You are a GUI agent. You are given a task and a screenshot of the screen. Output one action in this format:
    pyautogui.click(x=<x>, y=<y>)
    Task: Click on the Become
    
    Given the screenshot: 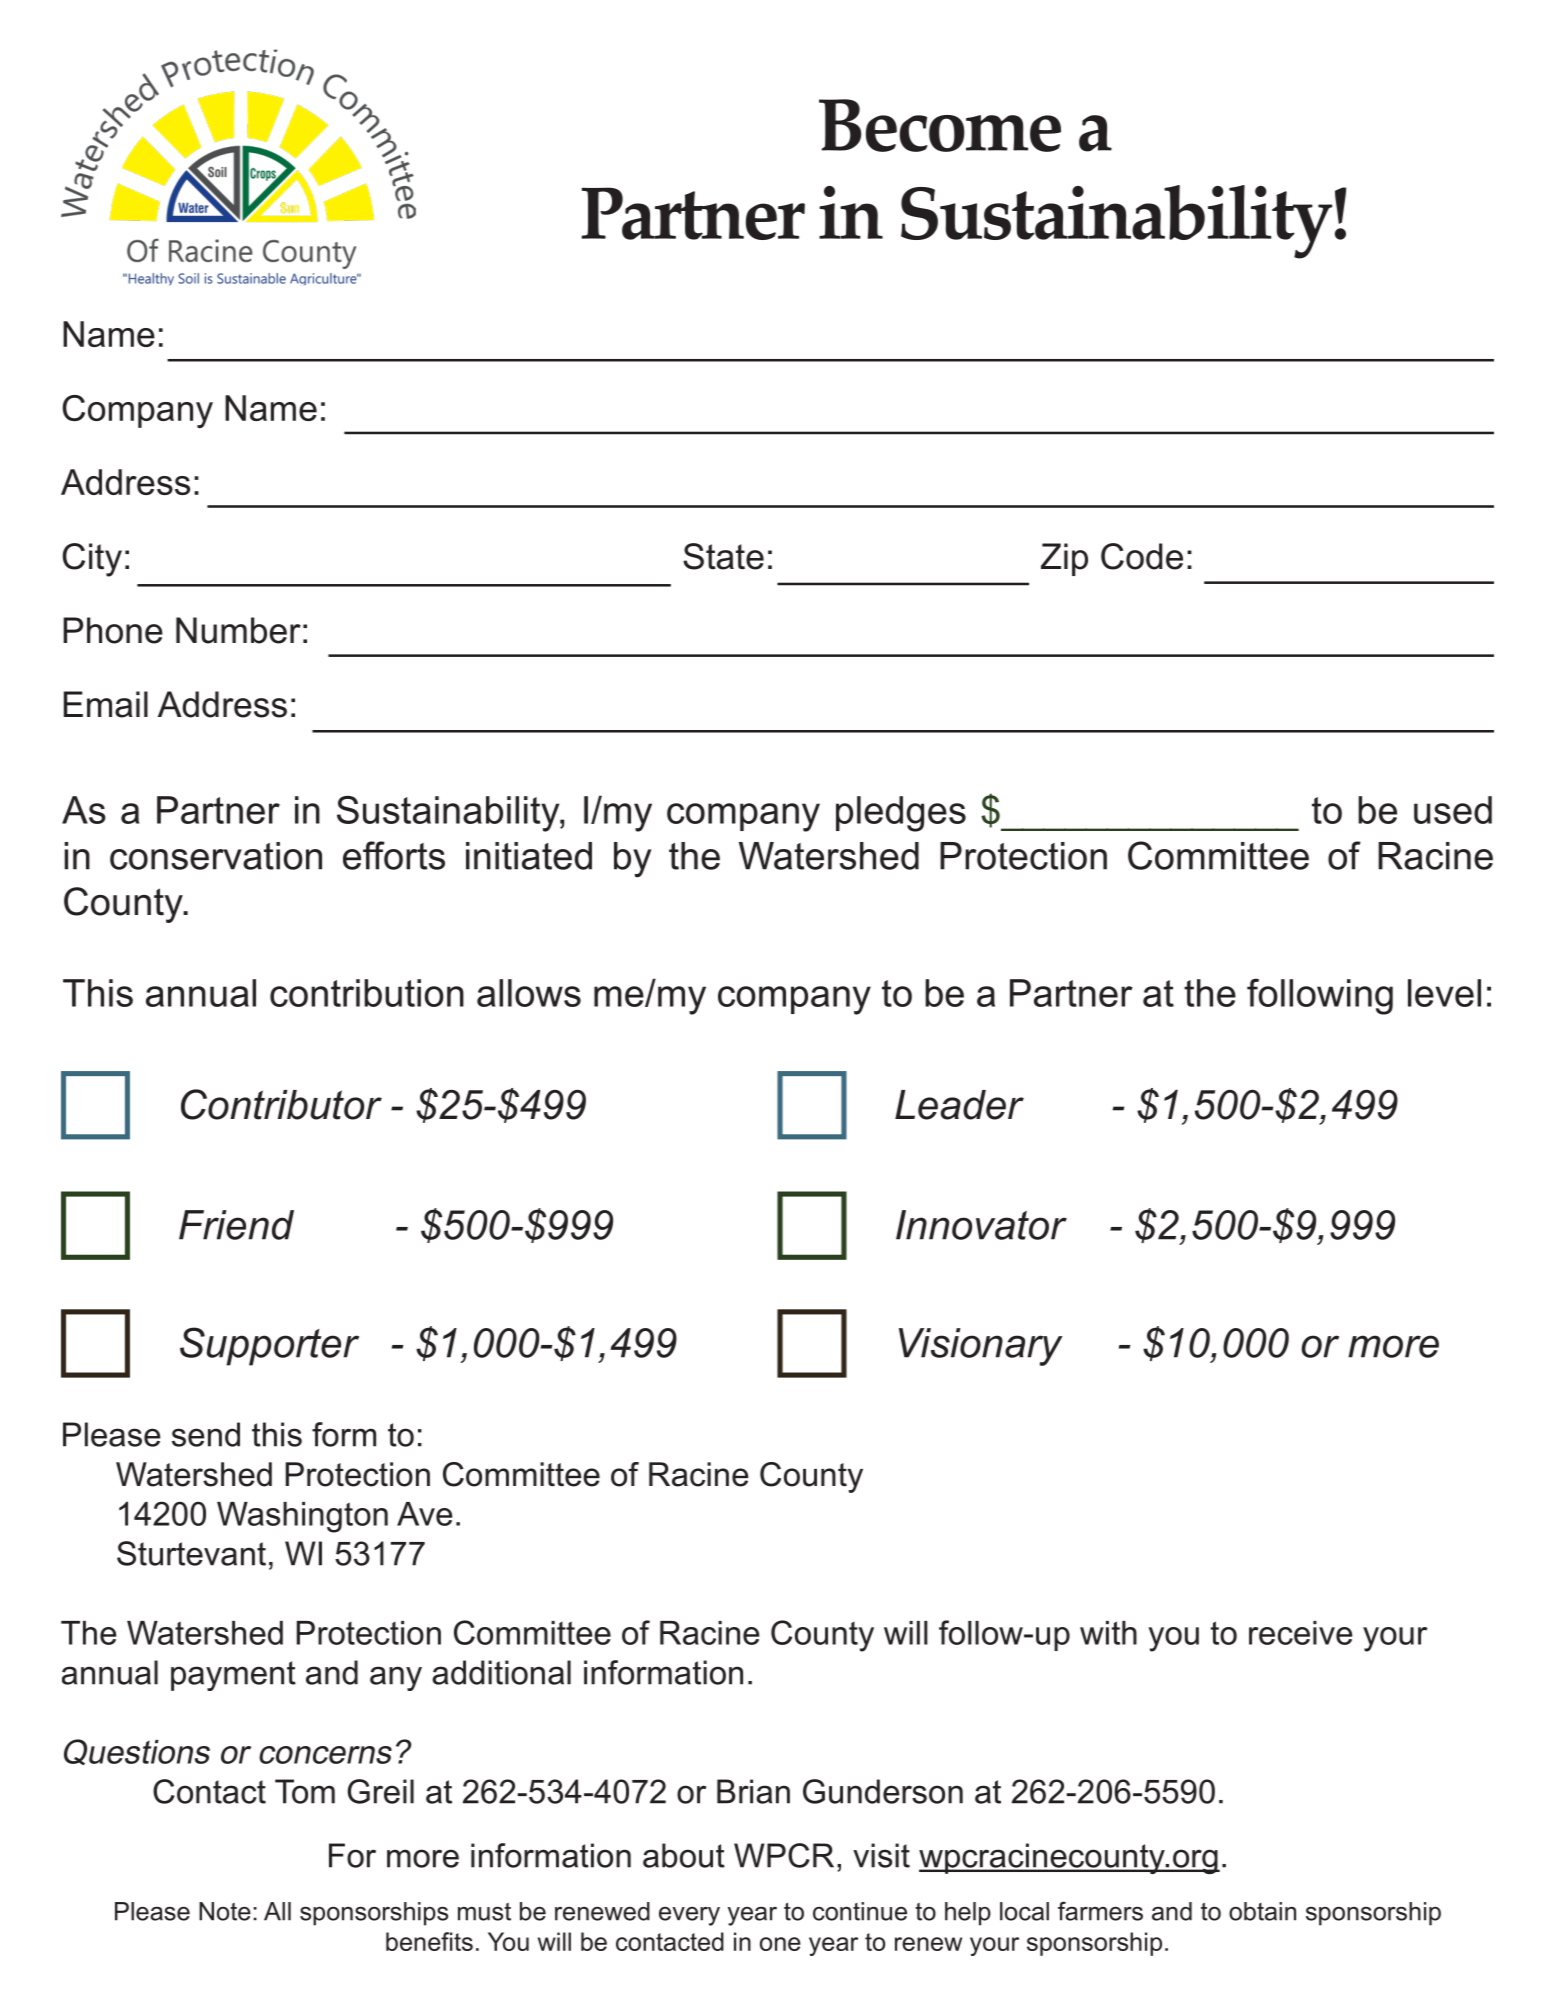 What is the action you would take?
    pyautogui.click(x=940, y=125)
